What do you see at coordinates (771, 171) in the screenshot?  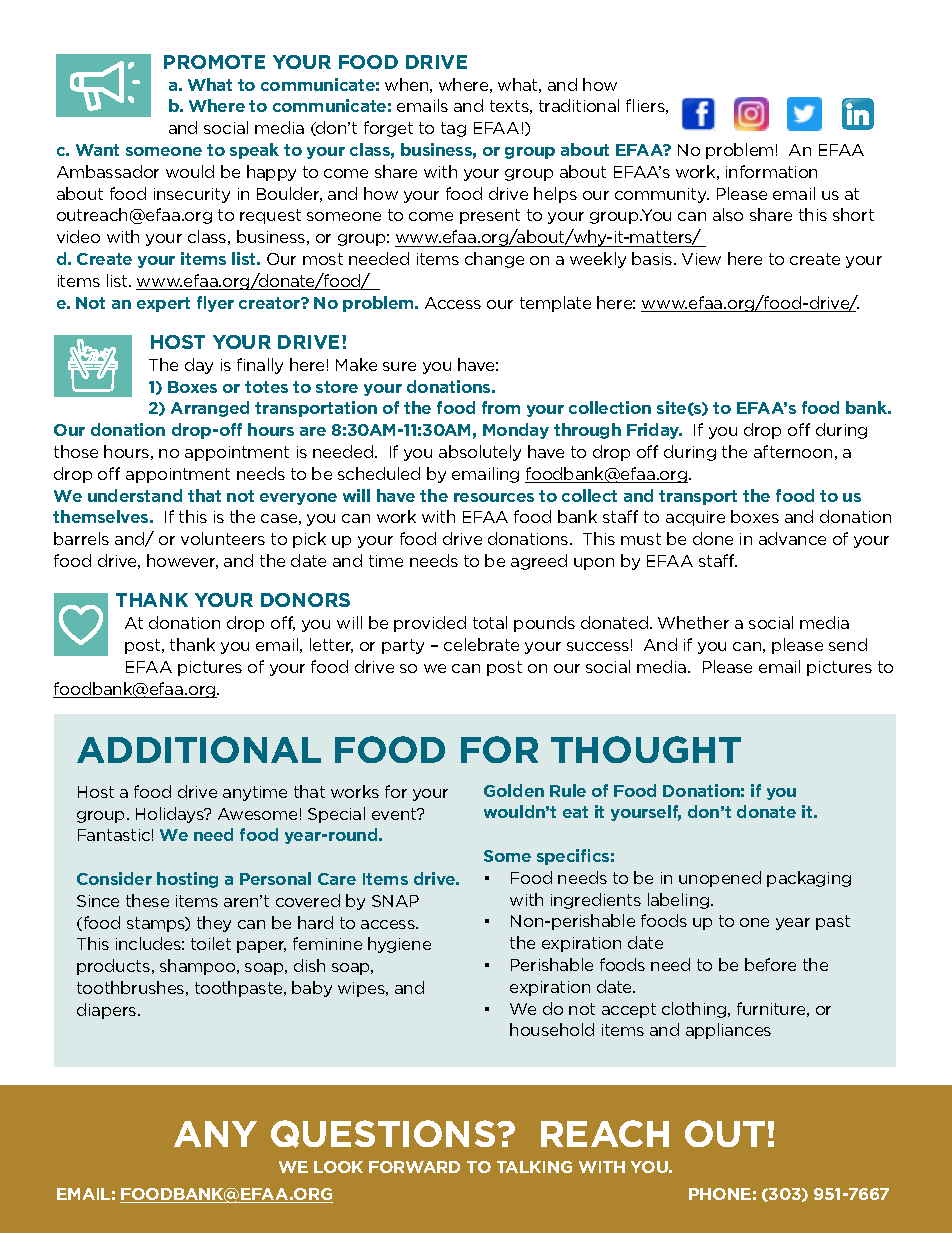 I see `information` at bounding box center [771, 171].
